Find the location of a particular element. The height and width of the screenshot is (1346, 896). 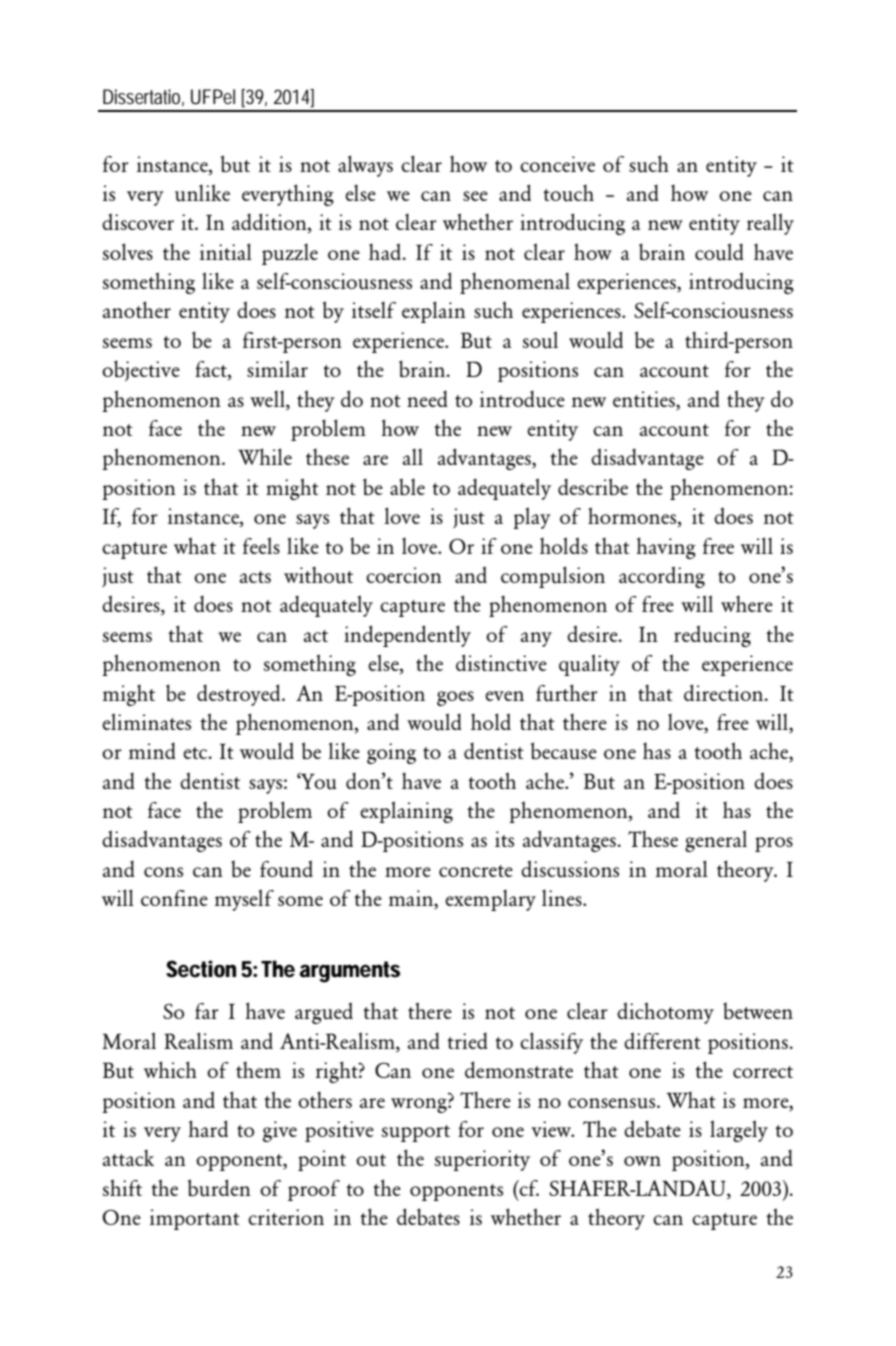

could is located at coordinates (719, 252).
